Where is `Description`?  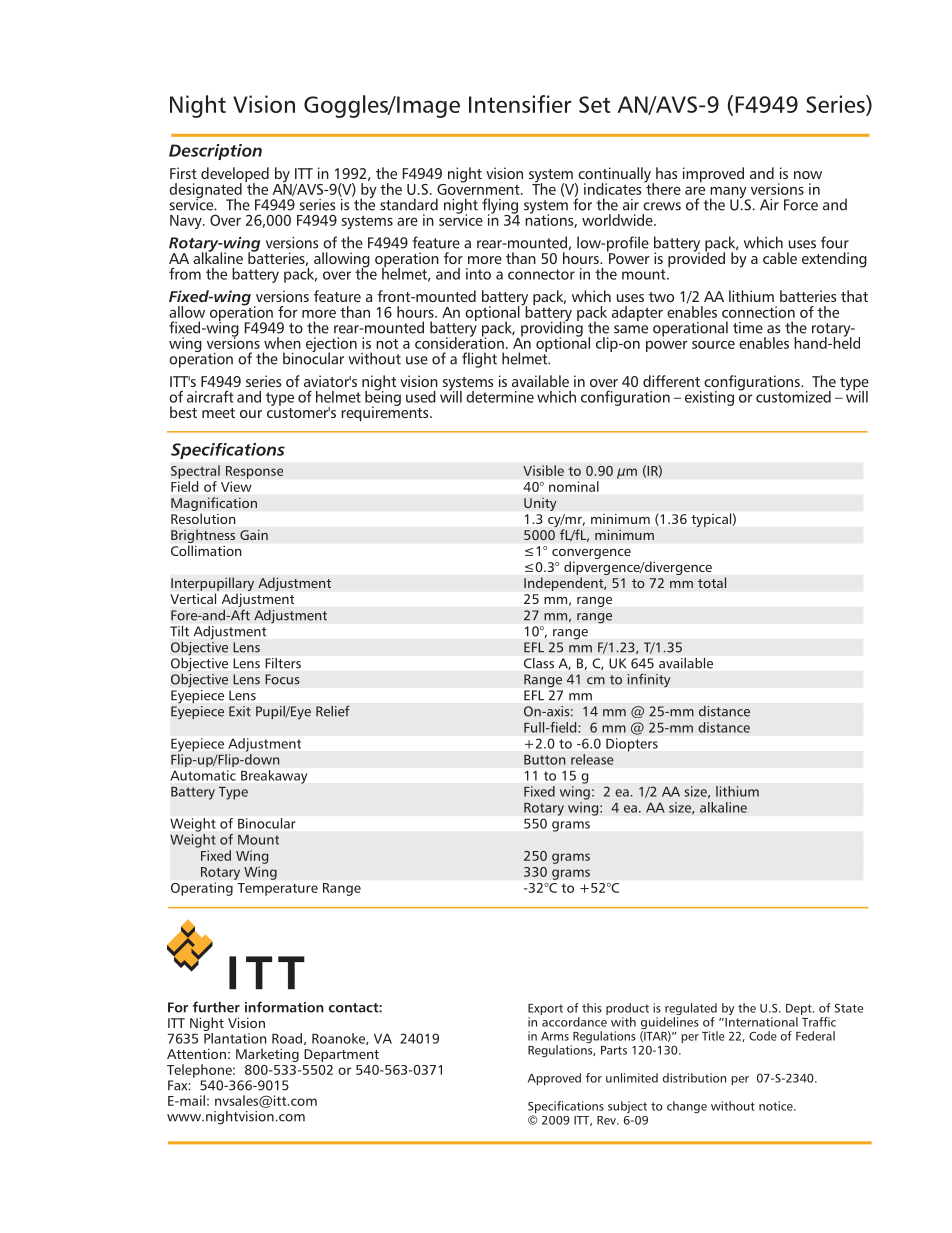 Description is located at coordinates (215, 152).
